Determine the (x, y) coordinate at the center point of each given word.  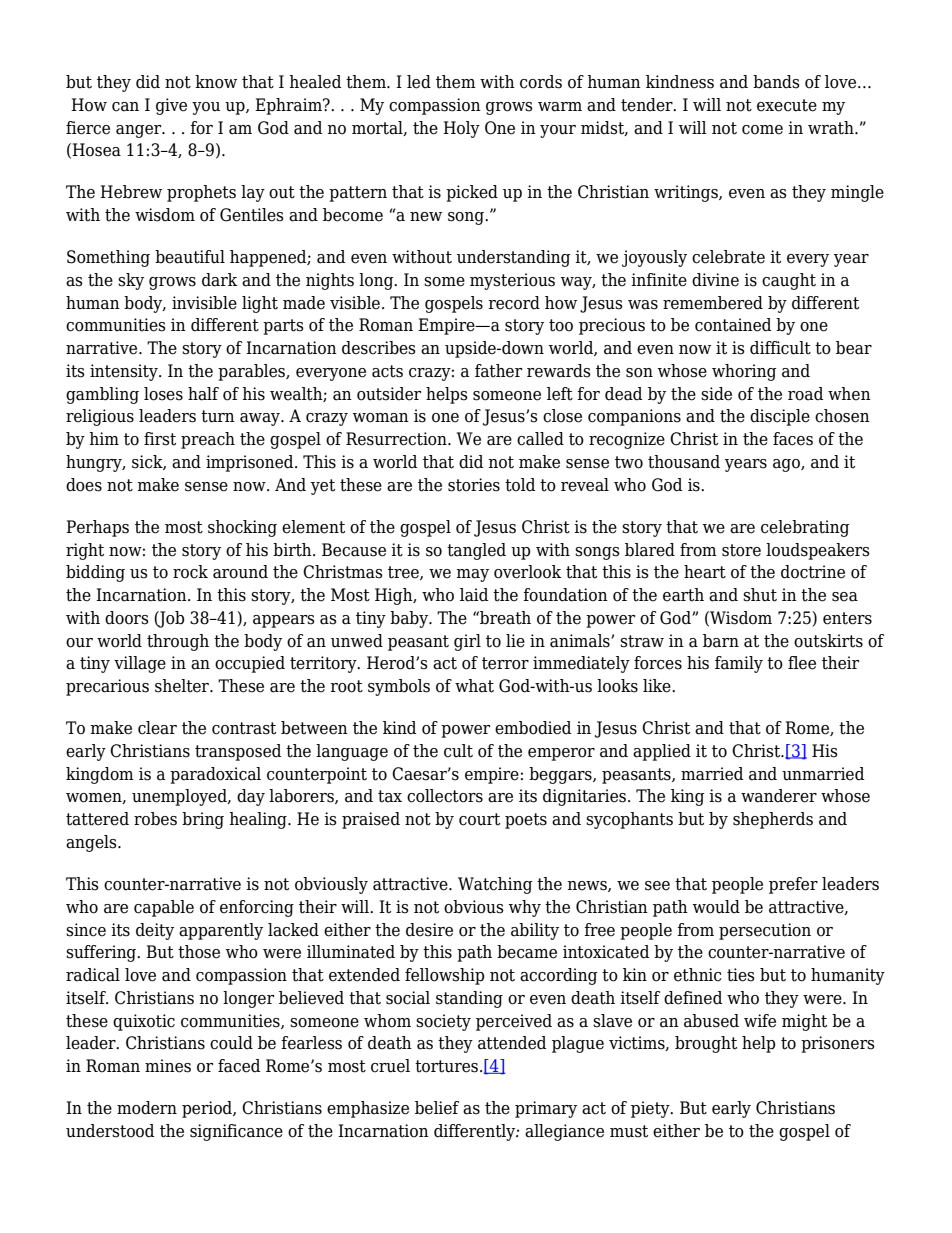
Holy (461, 129)
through (178, 642)
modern (147, 1108)
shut (760, 595)
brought (706, 1044)
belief (437, 1108)
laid (474, 595)
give (171, 106)
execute (787, 105)
